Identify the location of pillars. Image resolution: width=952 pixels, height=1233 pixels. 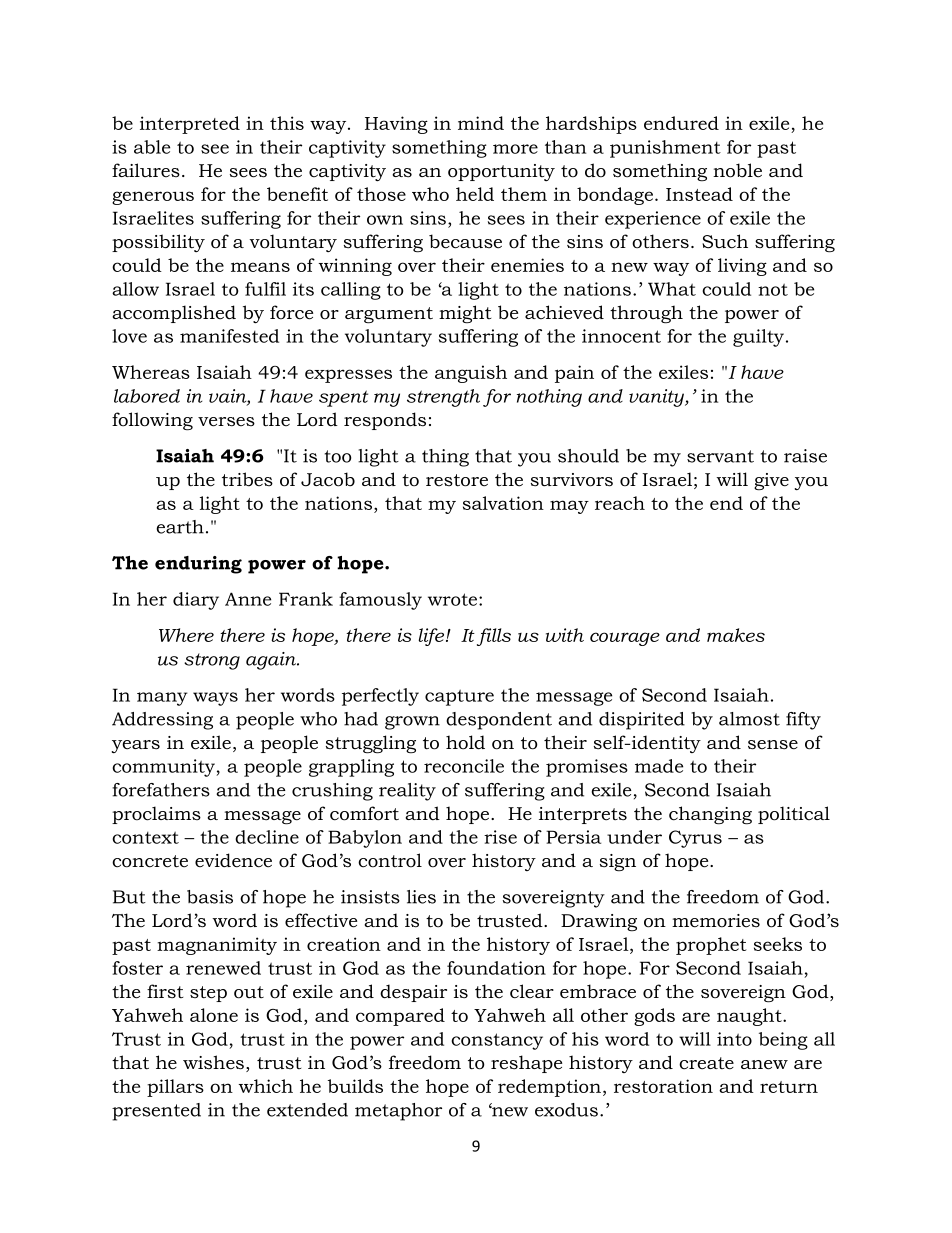
(175, 1088).
